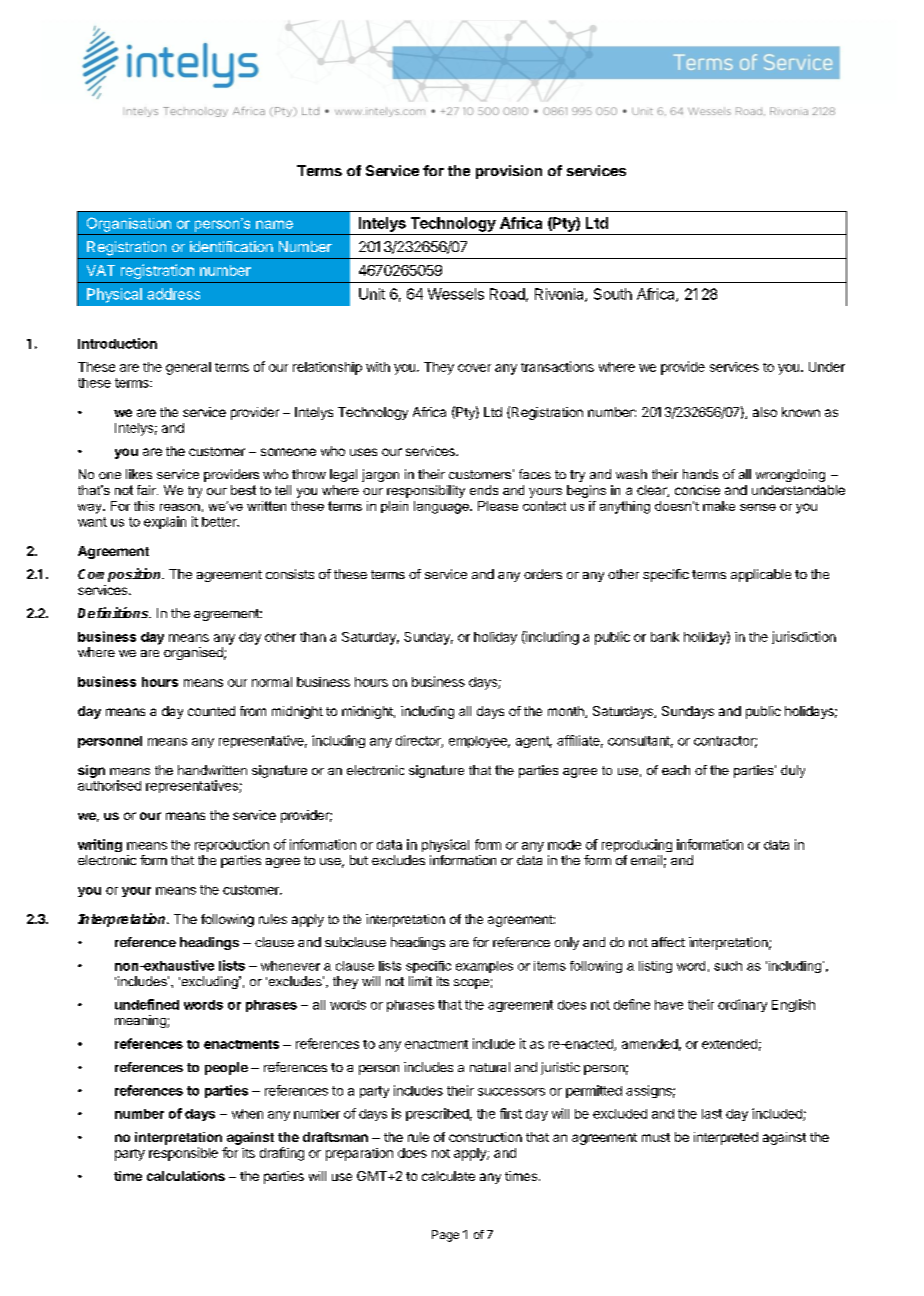 The width and height of the screenshot is (924, 1296). I want to click on South, so click(613, 294).
